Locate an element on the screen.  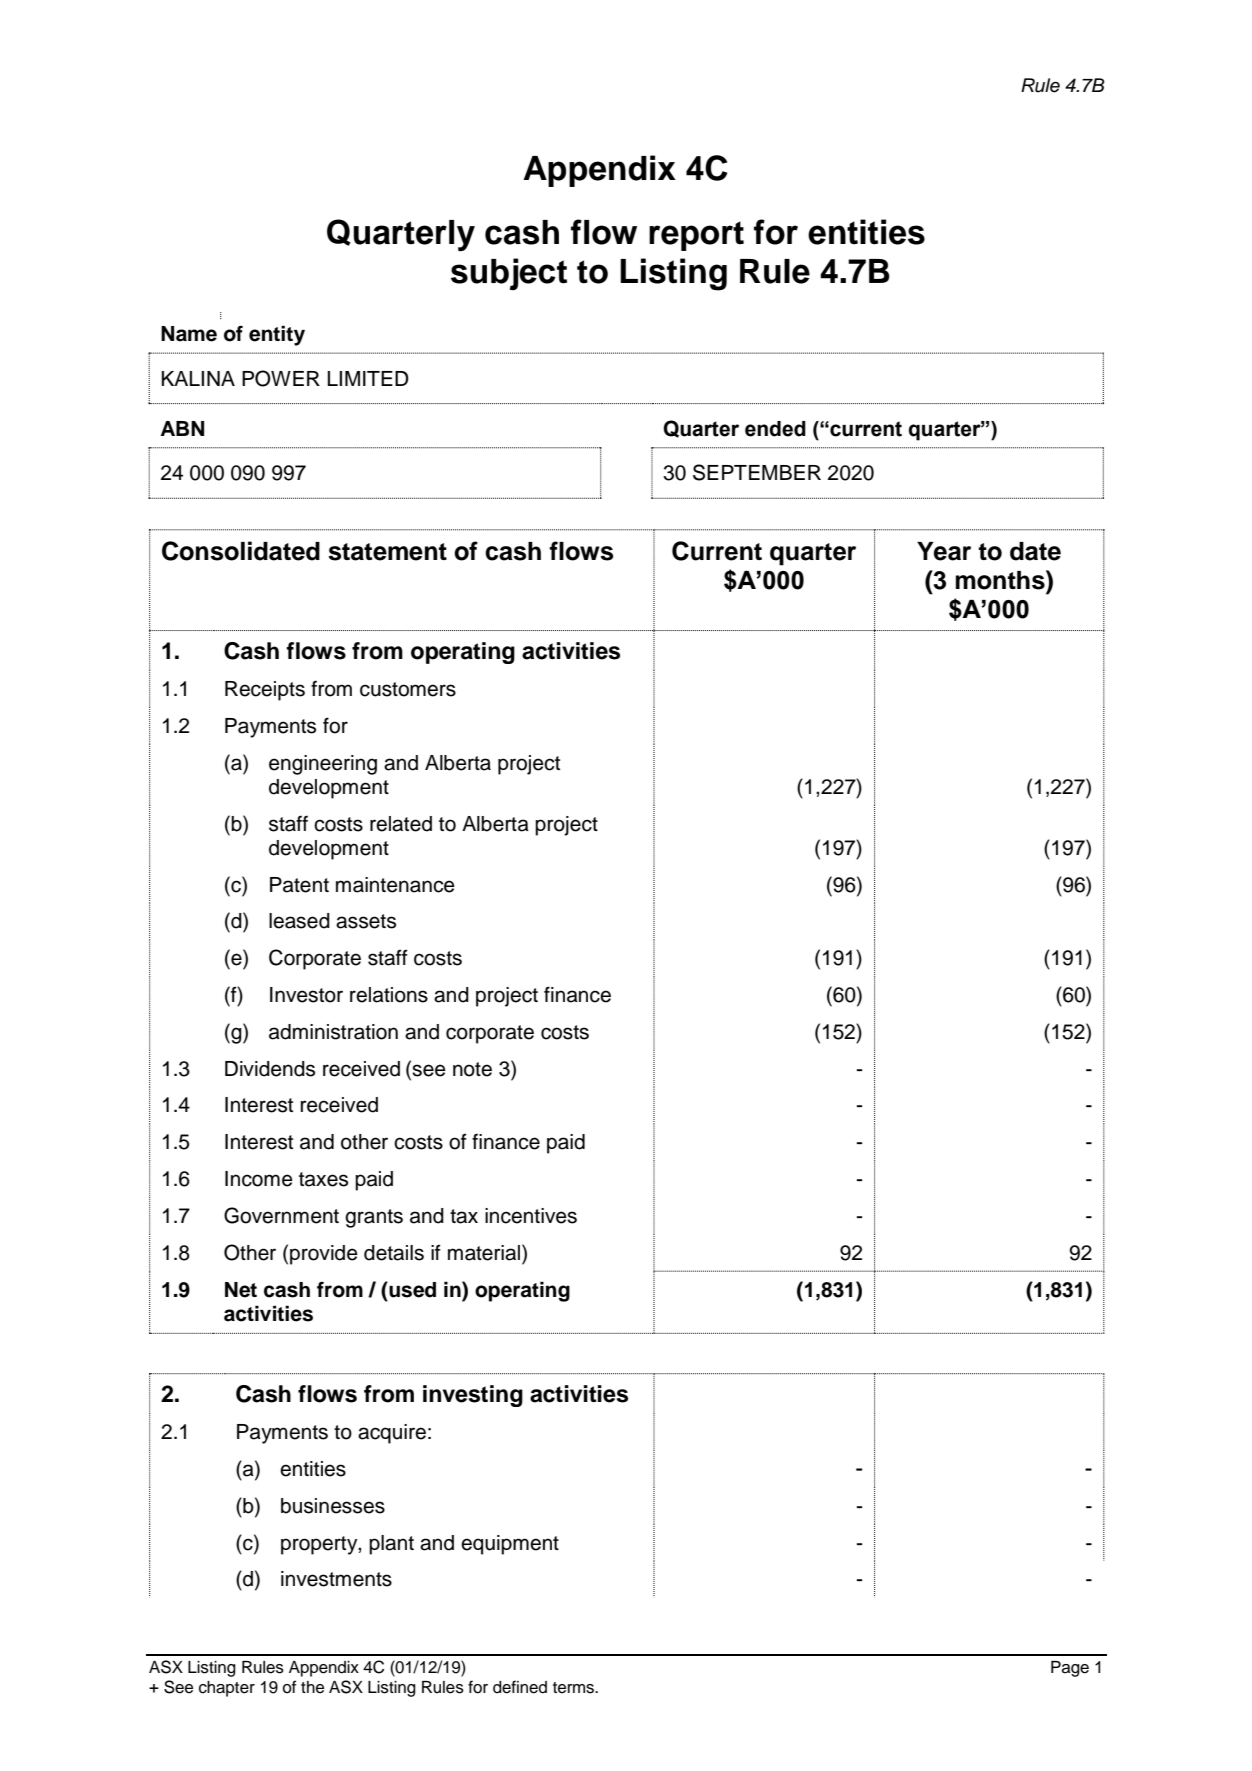
Investor is located at coordinates (306, 995).
